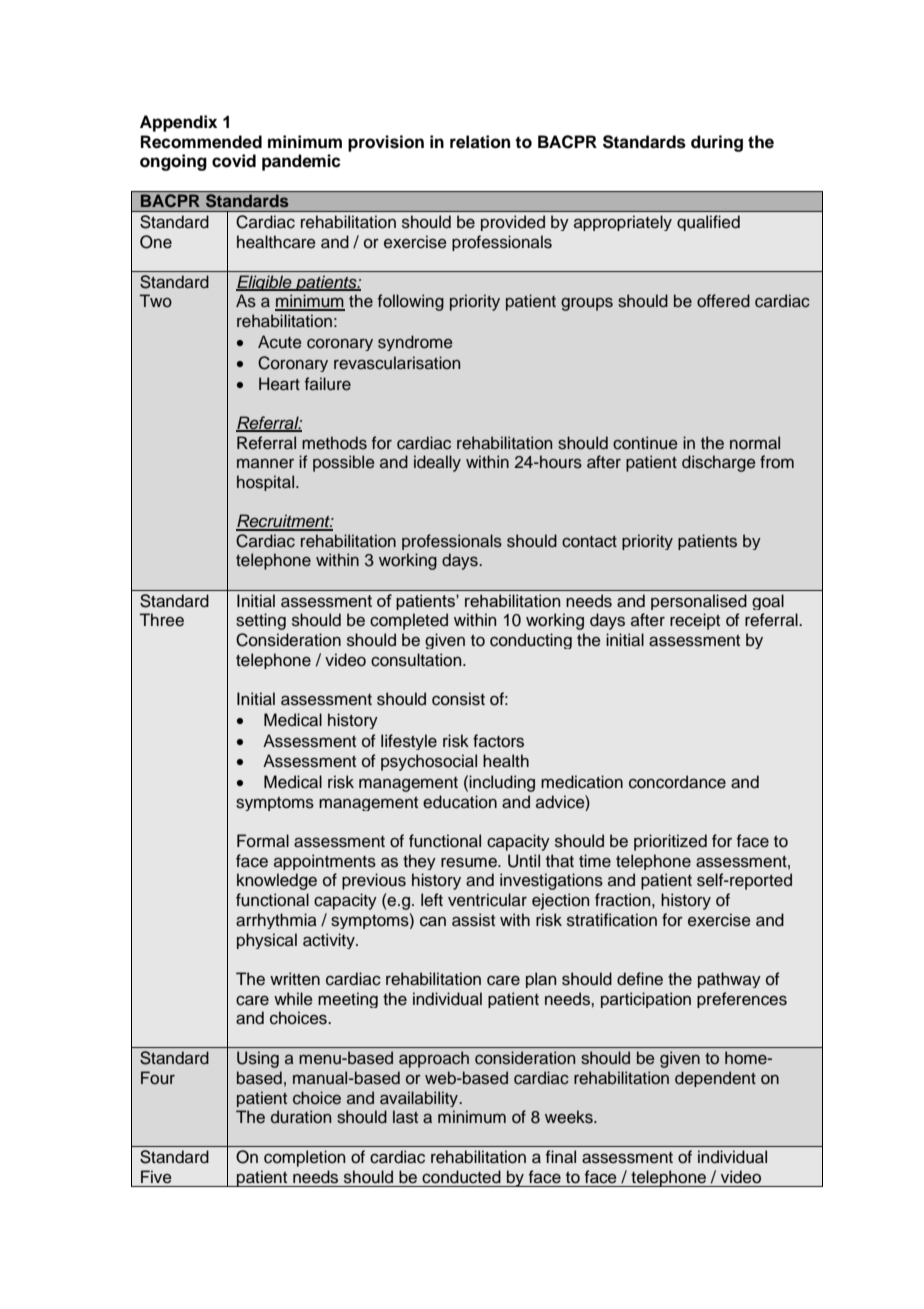 This image has width=924, height=1309. What do you see at coordinates (265, 483) in the image?
I see `hospital` at bounding box center [265, 483].
